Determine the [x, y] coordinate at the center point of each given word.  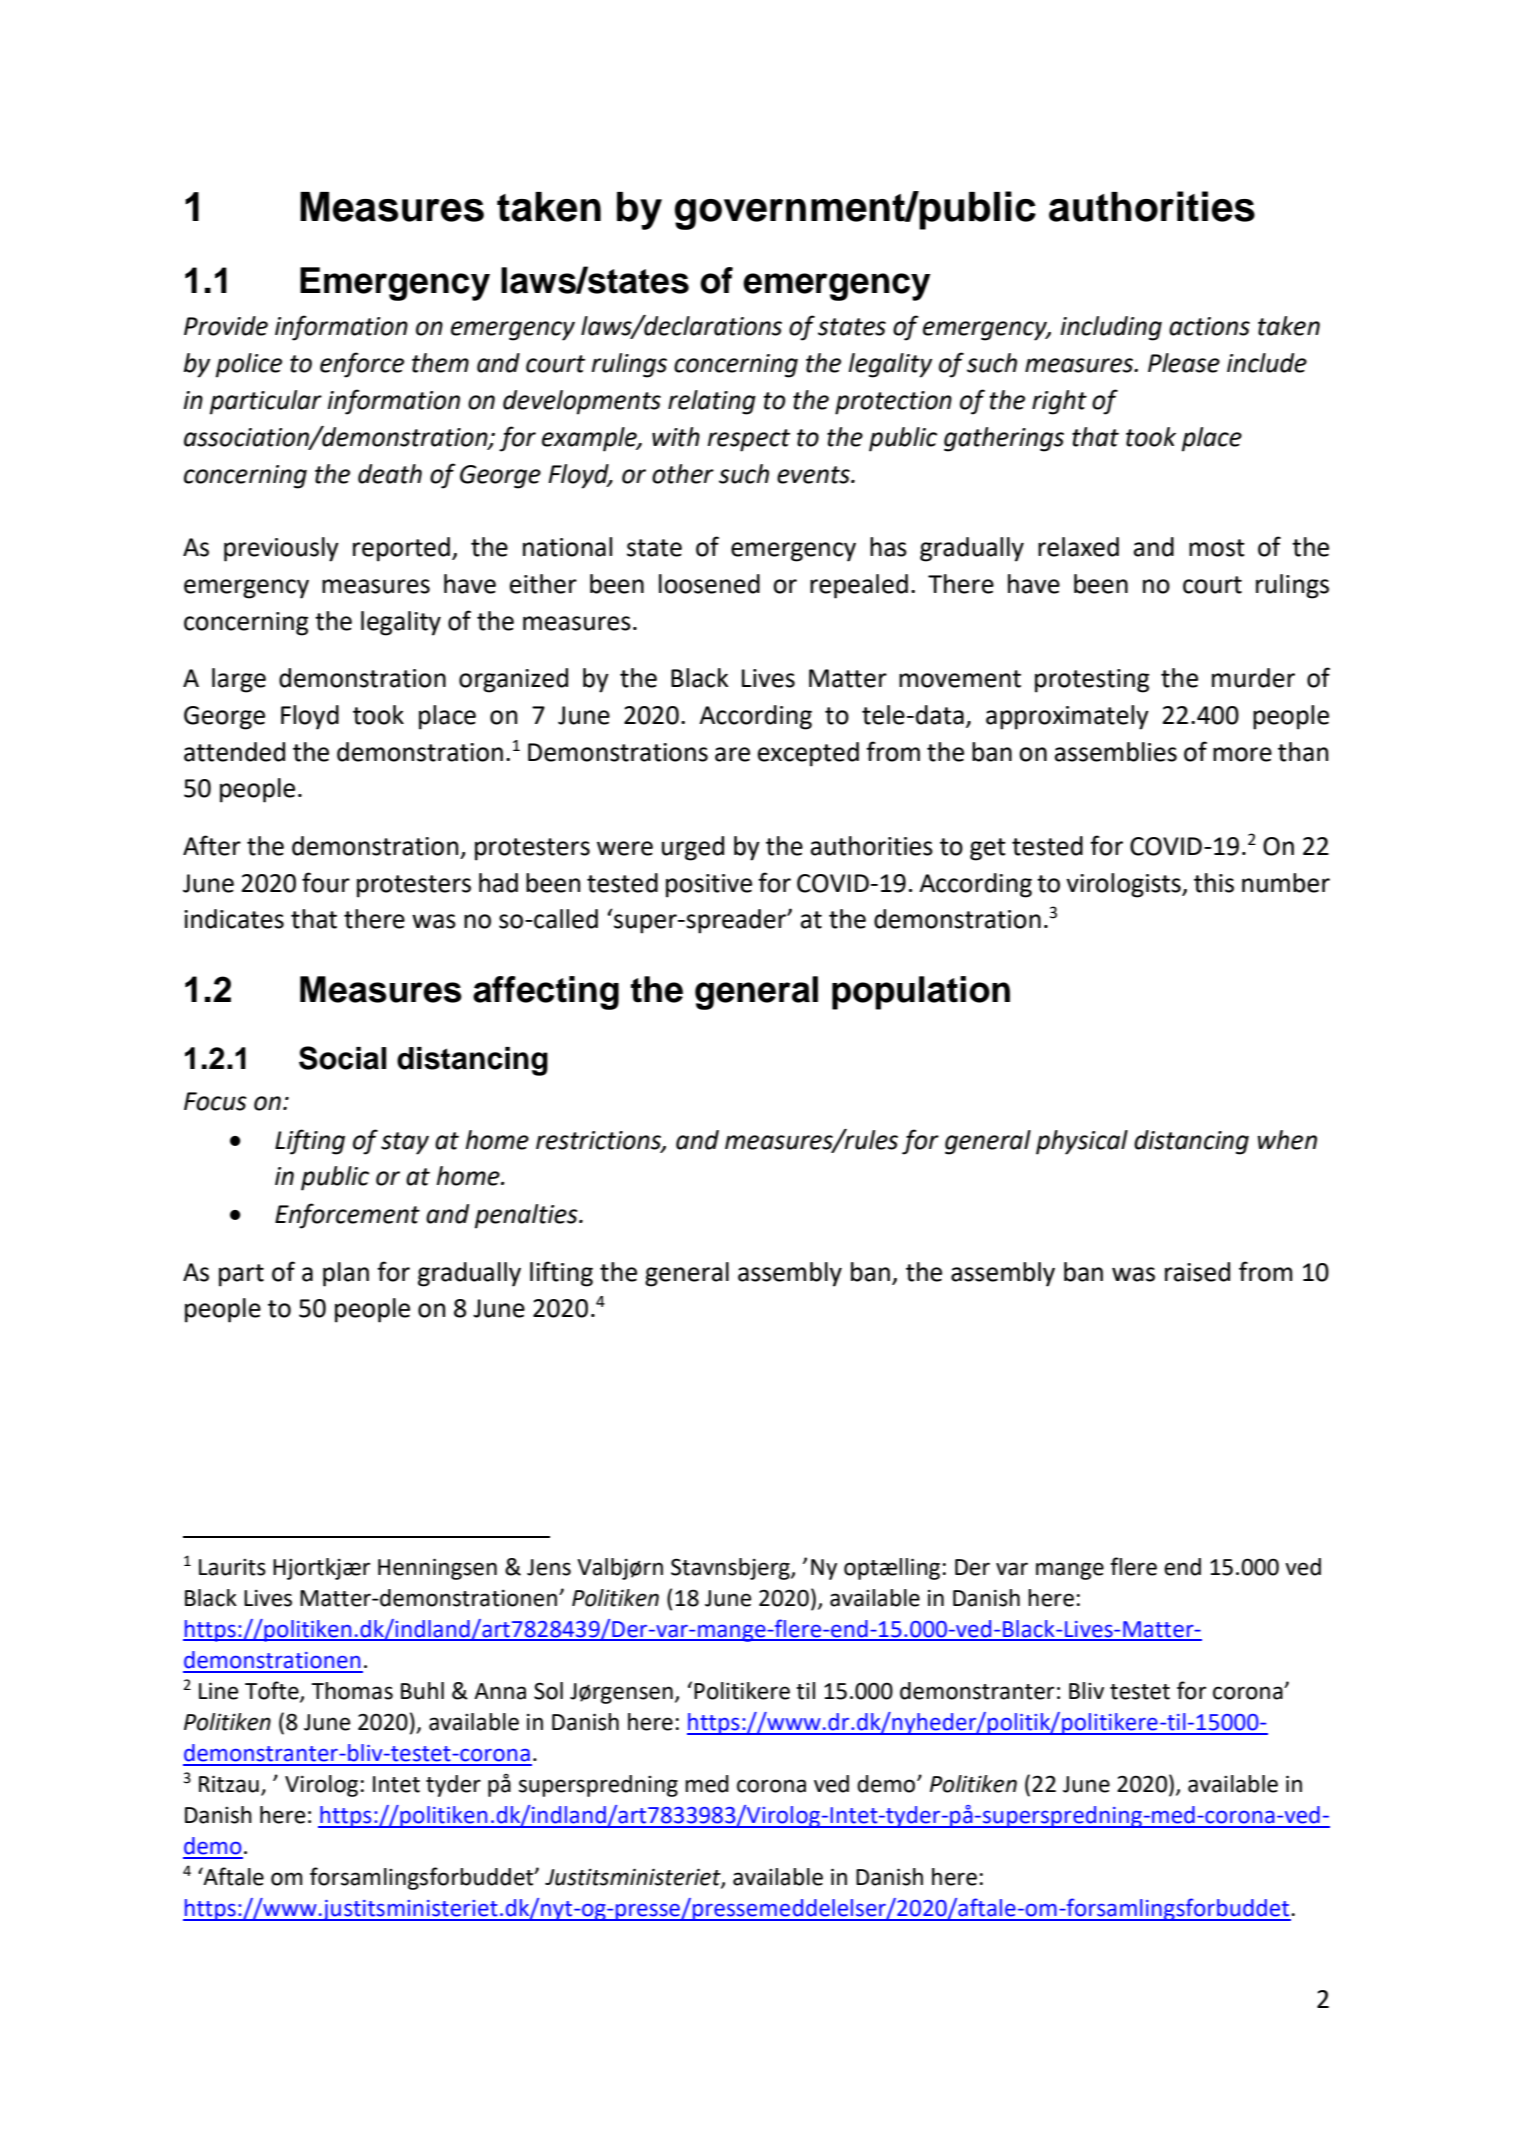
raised [1197, 1272]
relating [712, 402]
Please [1184, 363]
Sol [548, 1691]
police [249, 365]
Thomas [352, 1691]
